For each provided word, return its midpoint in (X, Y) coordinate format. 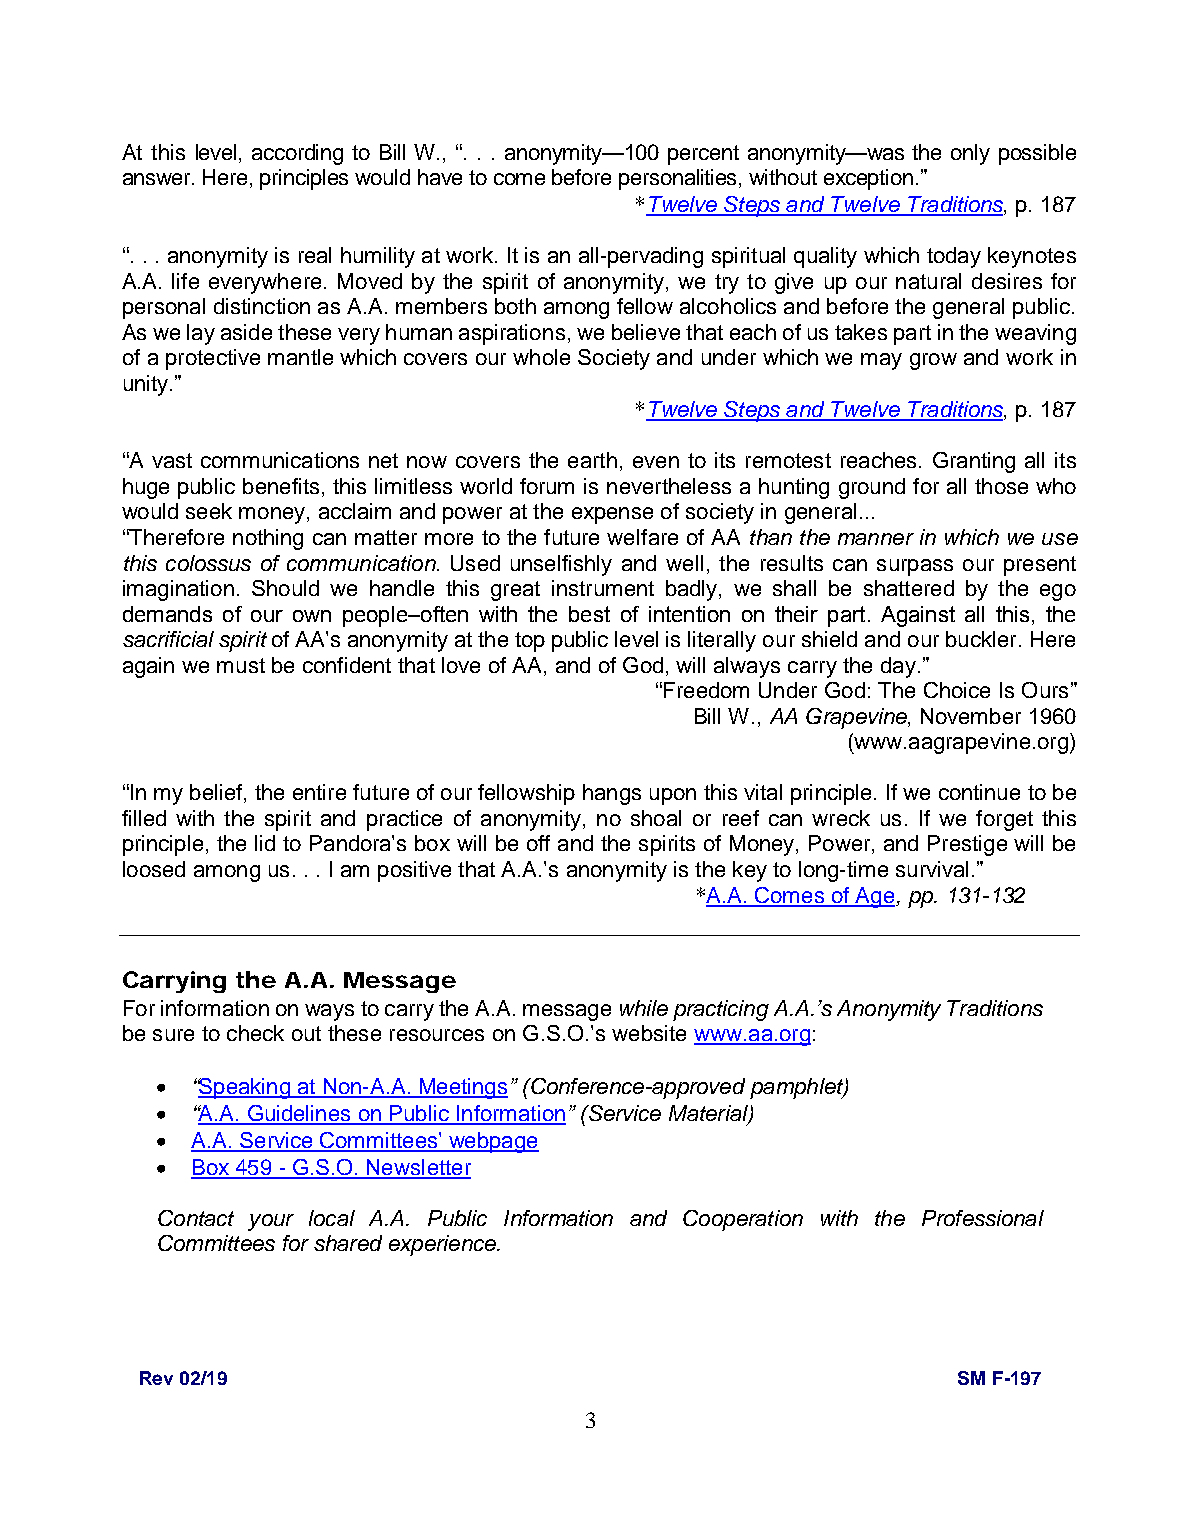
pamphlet (797, 1088)
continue (979, 792)
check (255, 1033)
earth (592, 460)
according (297, 154)
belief (216, 792)
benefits (281, 486)
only (970, 154)
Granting (974, 462)
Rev (156, 1378)
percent (703, 155)
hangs (612, 794)
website (649, 1033)
